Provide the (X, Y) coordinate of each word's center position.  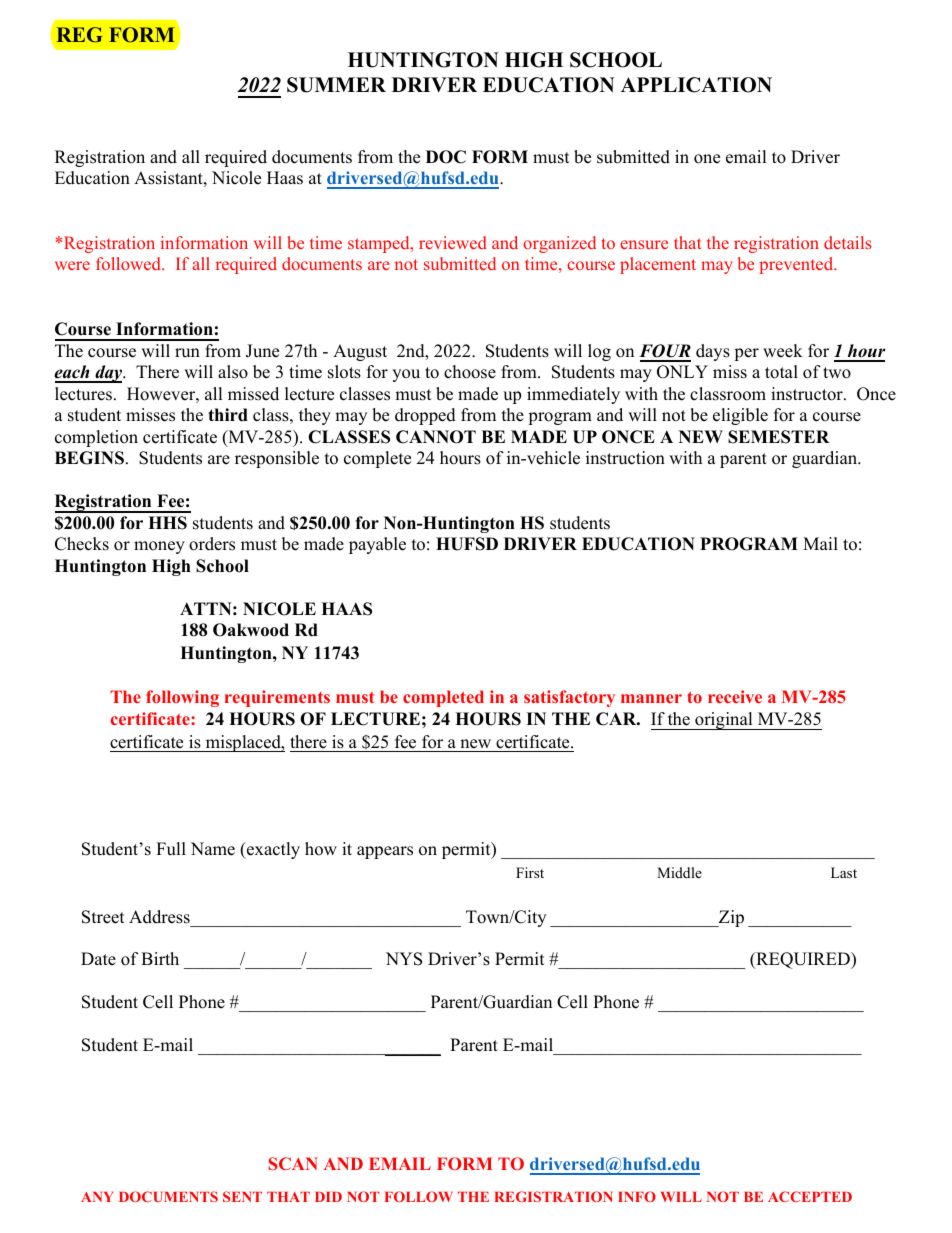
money (159, 547)
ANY (97, 1197)
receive (735, 696)
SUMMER (336, 85)
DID (328, 1197)
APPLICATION (696, 85)
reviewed (453, 242)
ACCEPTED (810, 1196)
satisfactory (569, 698)
